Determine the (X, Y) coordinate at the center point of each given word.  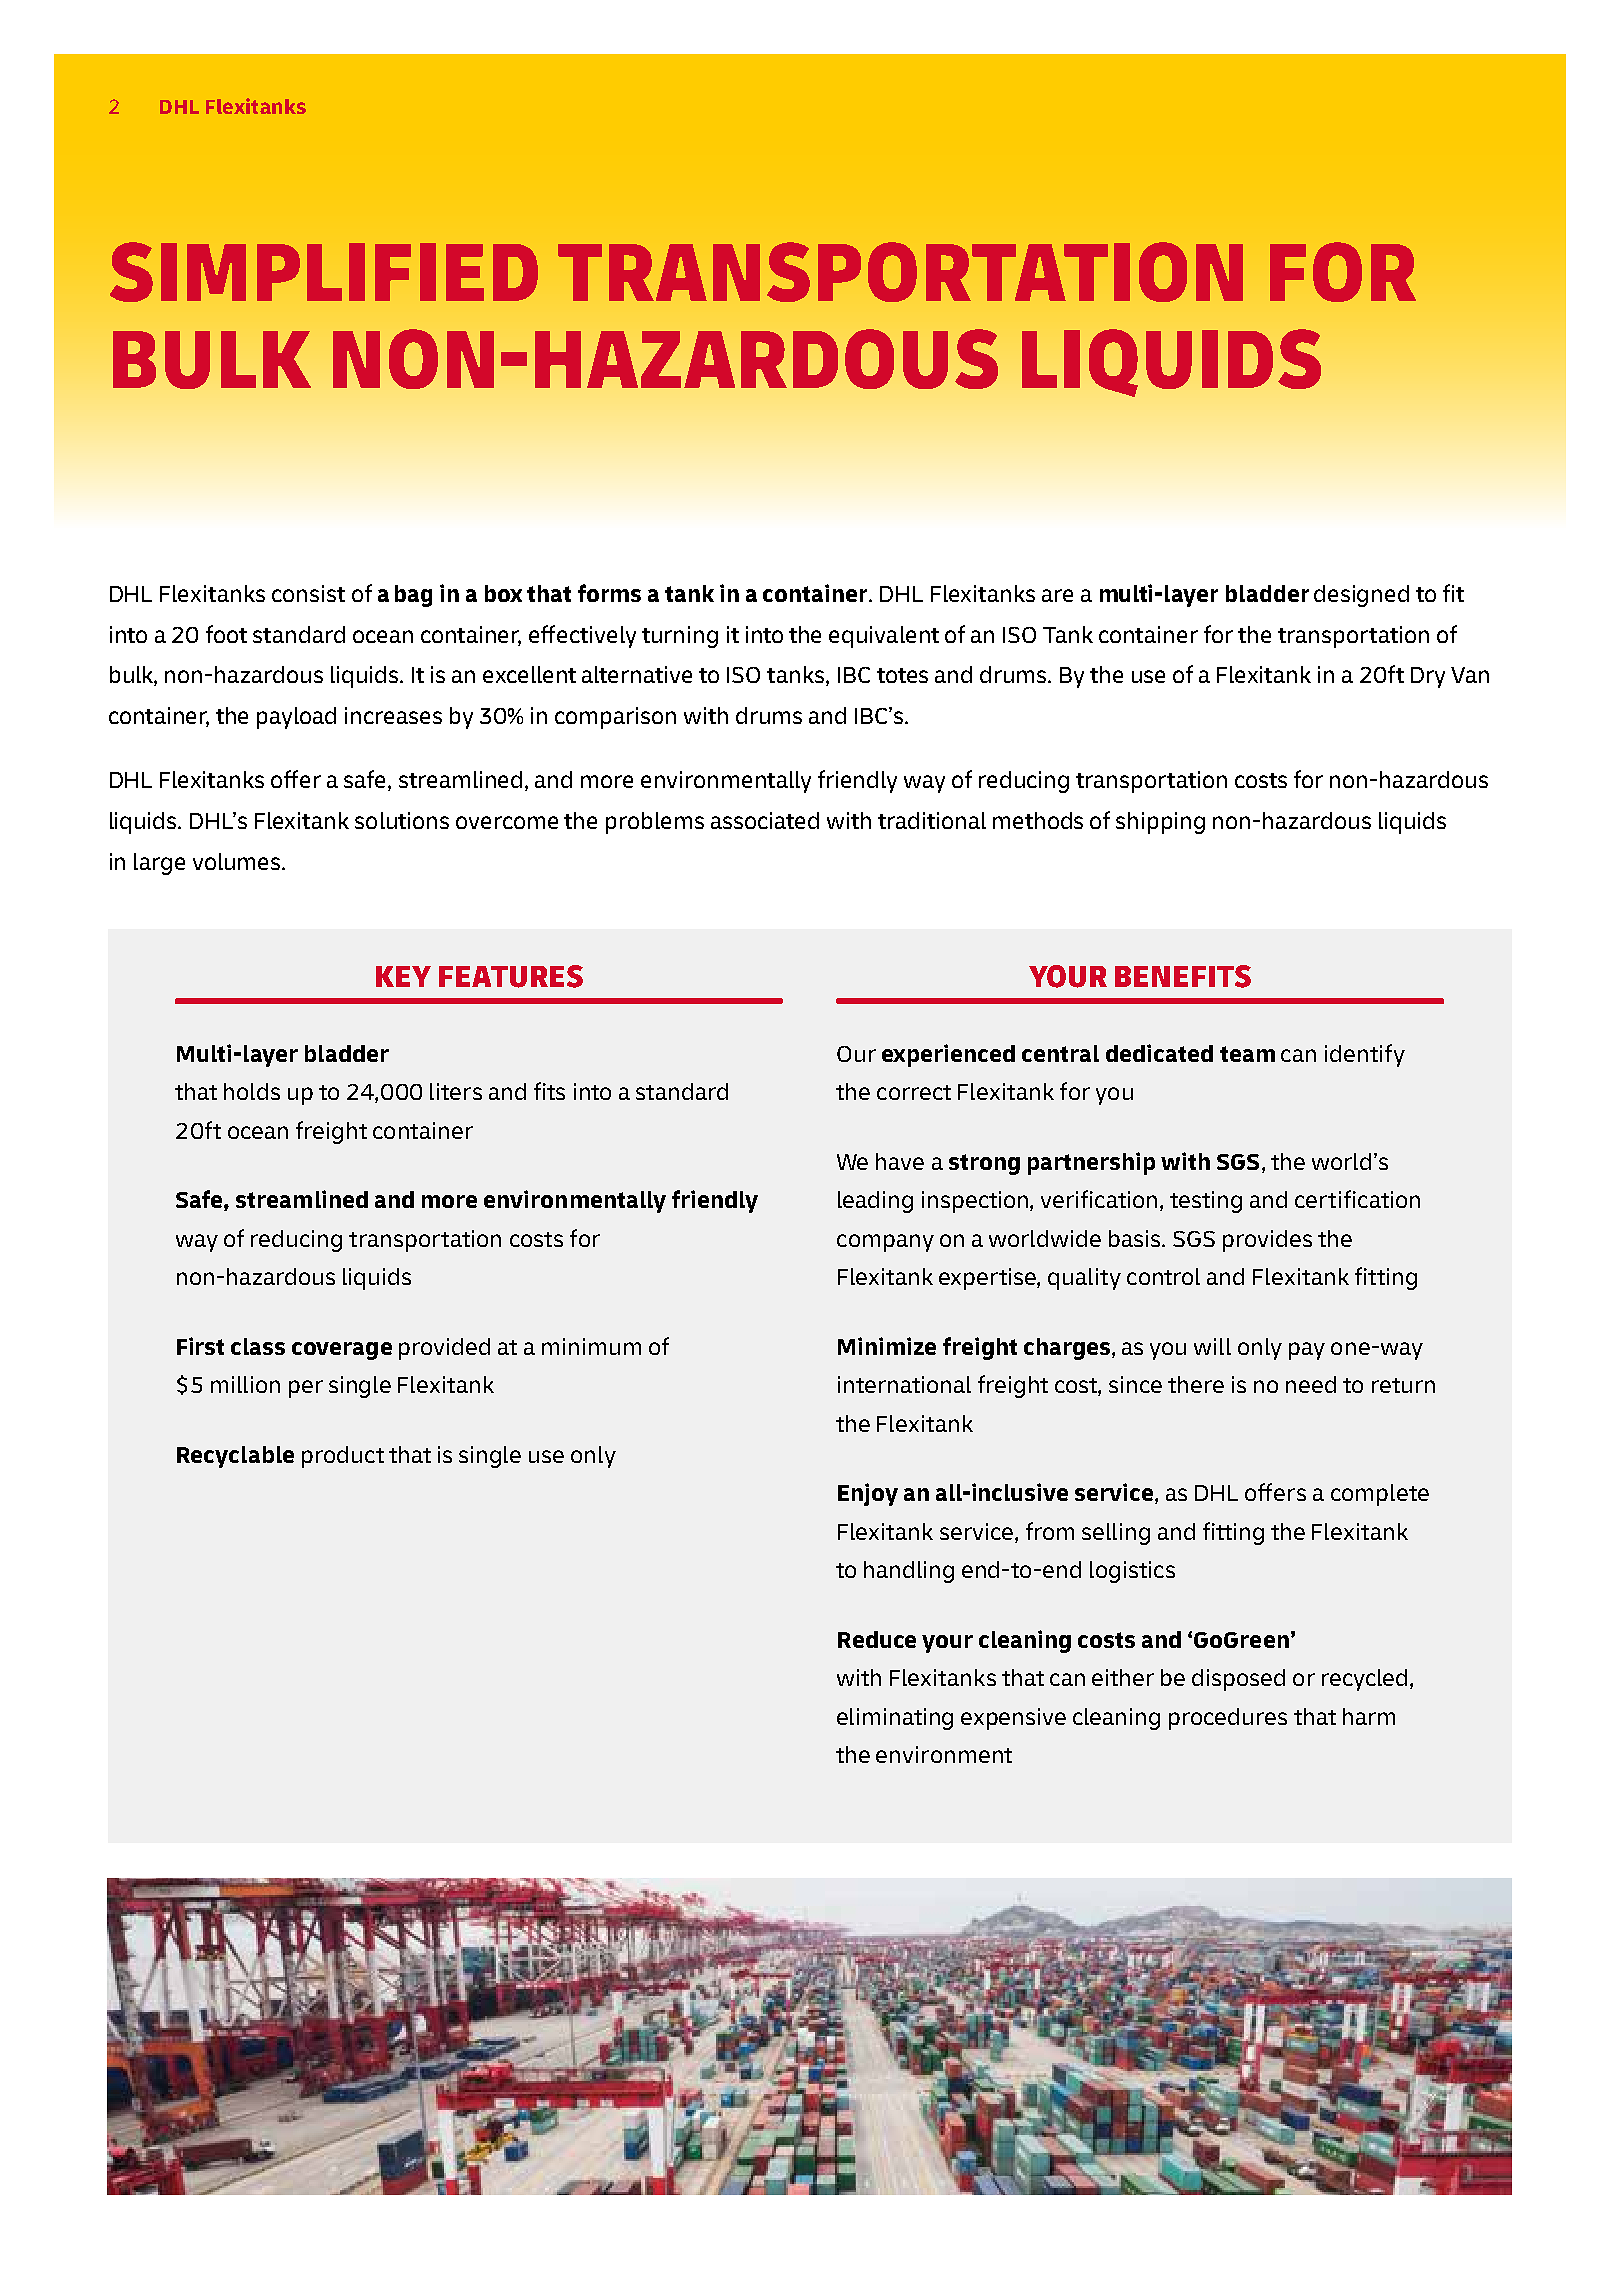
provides (1267, 1241)
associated (765, 820)
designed (1361, 596)
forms (609, 593)
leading (875, 1202)
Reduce (877, 1639)
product (343, 1457)
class (258, 1346)
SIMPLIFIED (324, 272)
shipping (1160, 823)
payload (296, 718)
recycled (1364, 1680)
